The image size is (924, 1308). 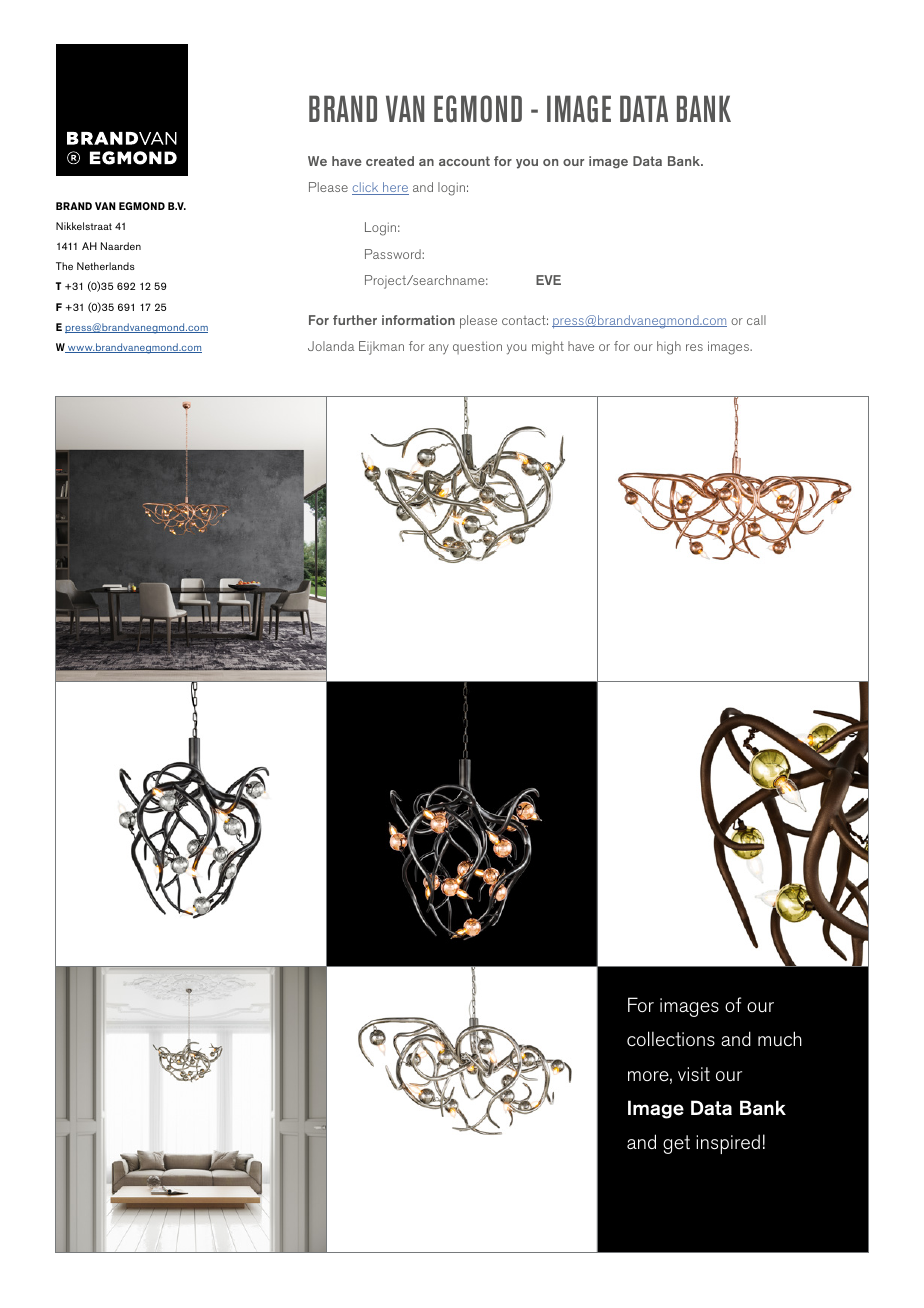 What do you see at coordinates (355, 320) in the screenshot?
I see `further` at bounding box center [355, 320].
